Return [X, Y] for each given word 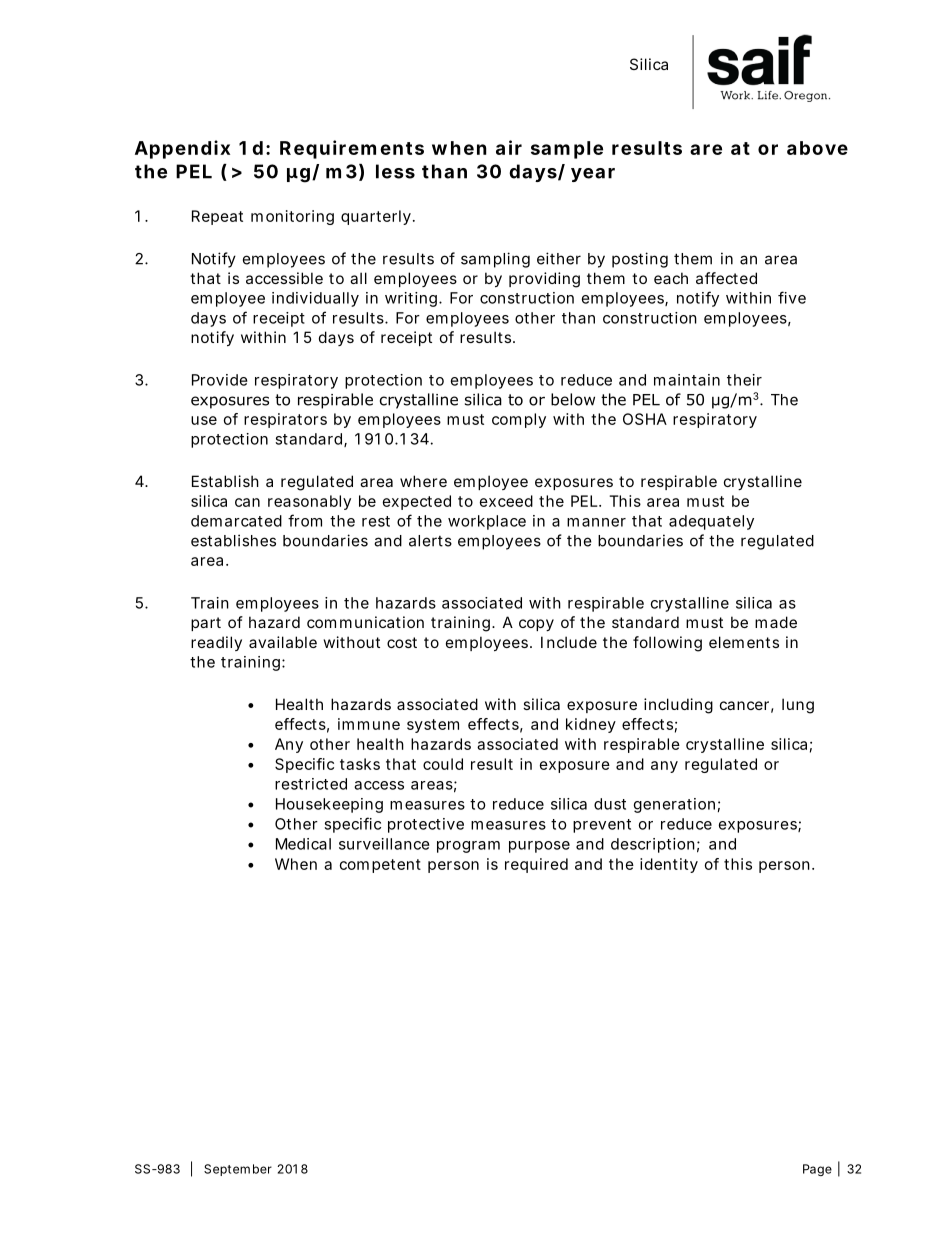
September [238, 1170]
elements [744, 642]
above [817, 148]
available [283, 642]
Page [817, 1170]
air [509, 147]
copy [536, 625]
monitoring [292, 217]
